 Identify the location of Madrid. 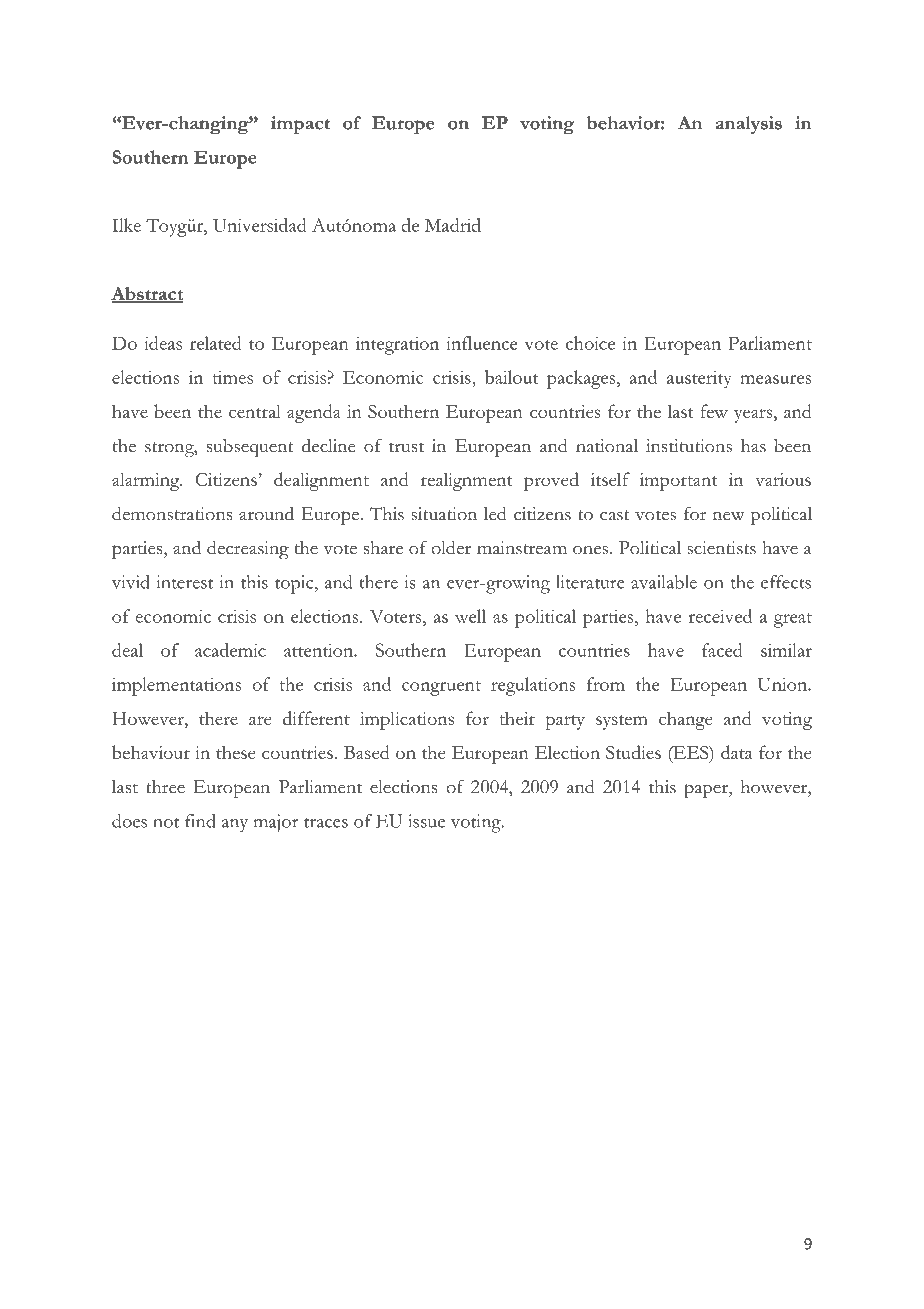
(453, 225).
